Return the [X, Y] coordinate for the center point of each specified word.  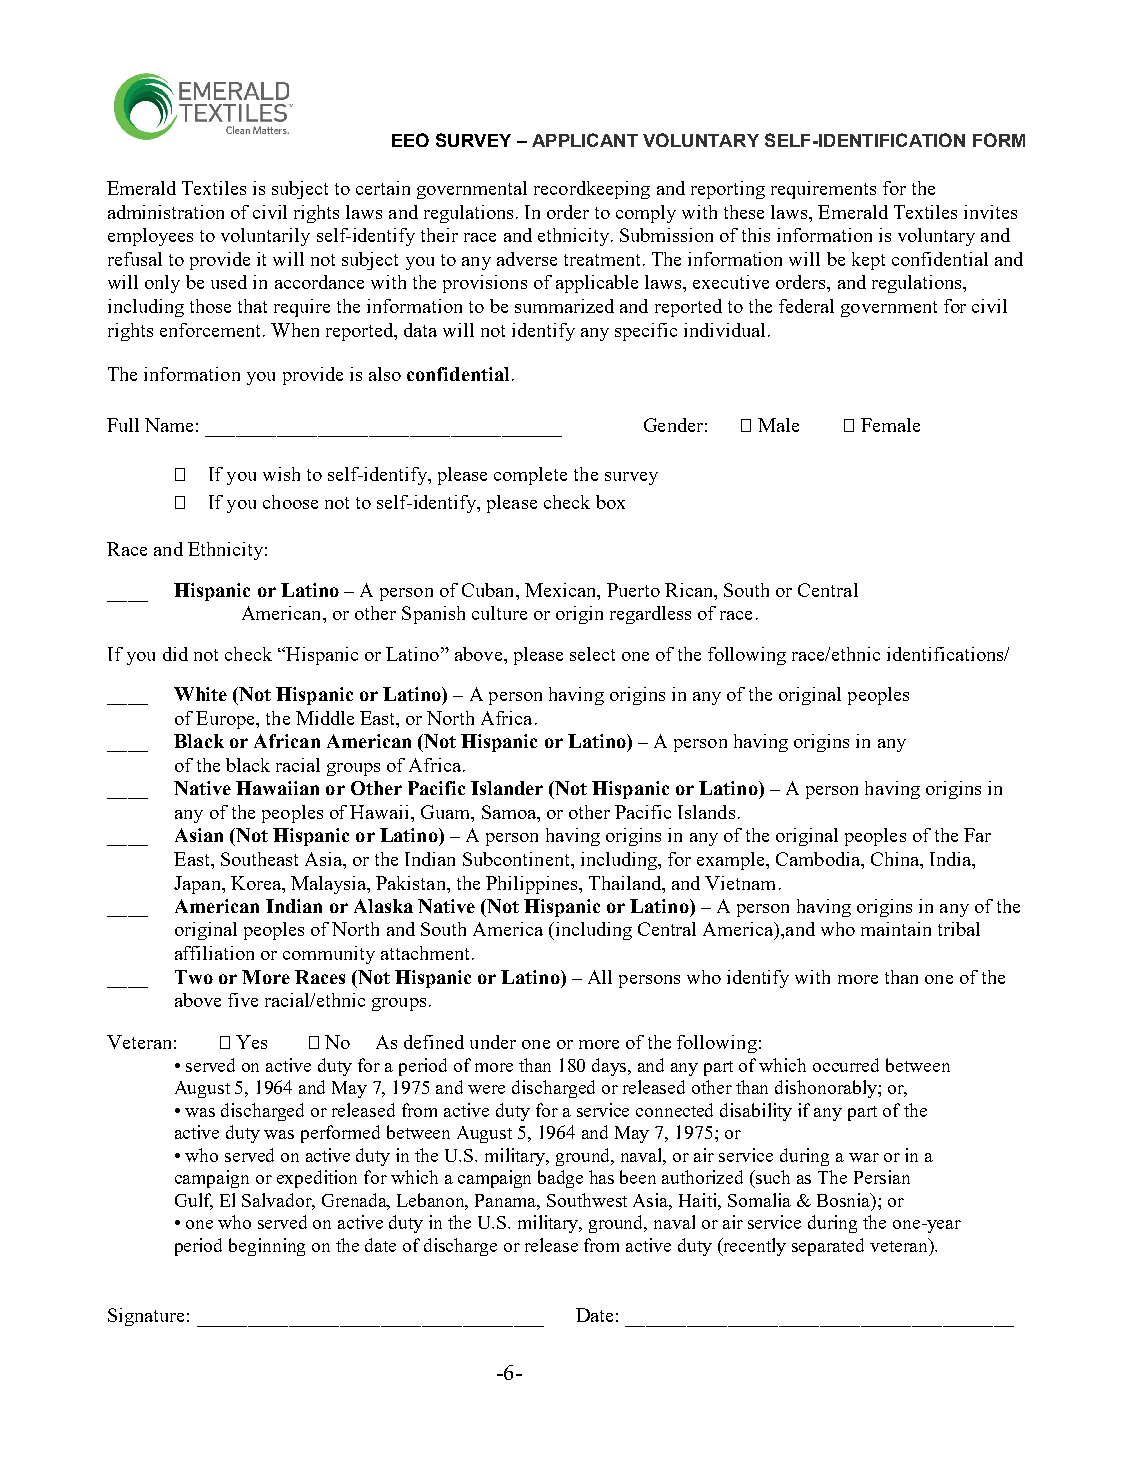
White [200, 694]
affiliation [214, 953]
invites [990, 212]
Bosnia [845, 1200]
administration [166, 212]
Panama [507, 1201]
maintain [896, 929]
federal [806, 306]
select [592, 654]
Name [169, 425]
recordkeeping [592, 190]
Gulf [194, 1201]
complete [530, 476]
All [600, 977]
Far [977, 835]
